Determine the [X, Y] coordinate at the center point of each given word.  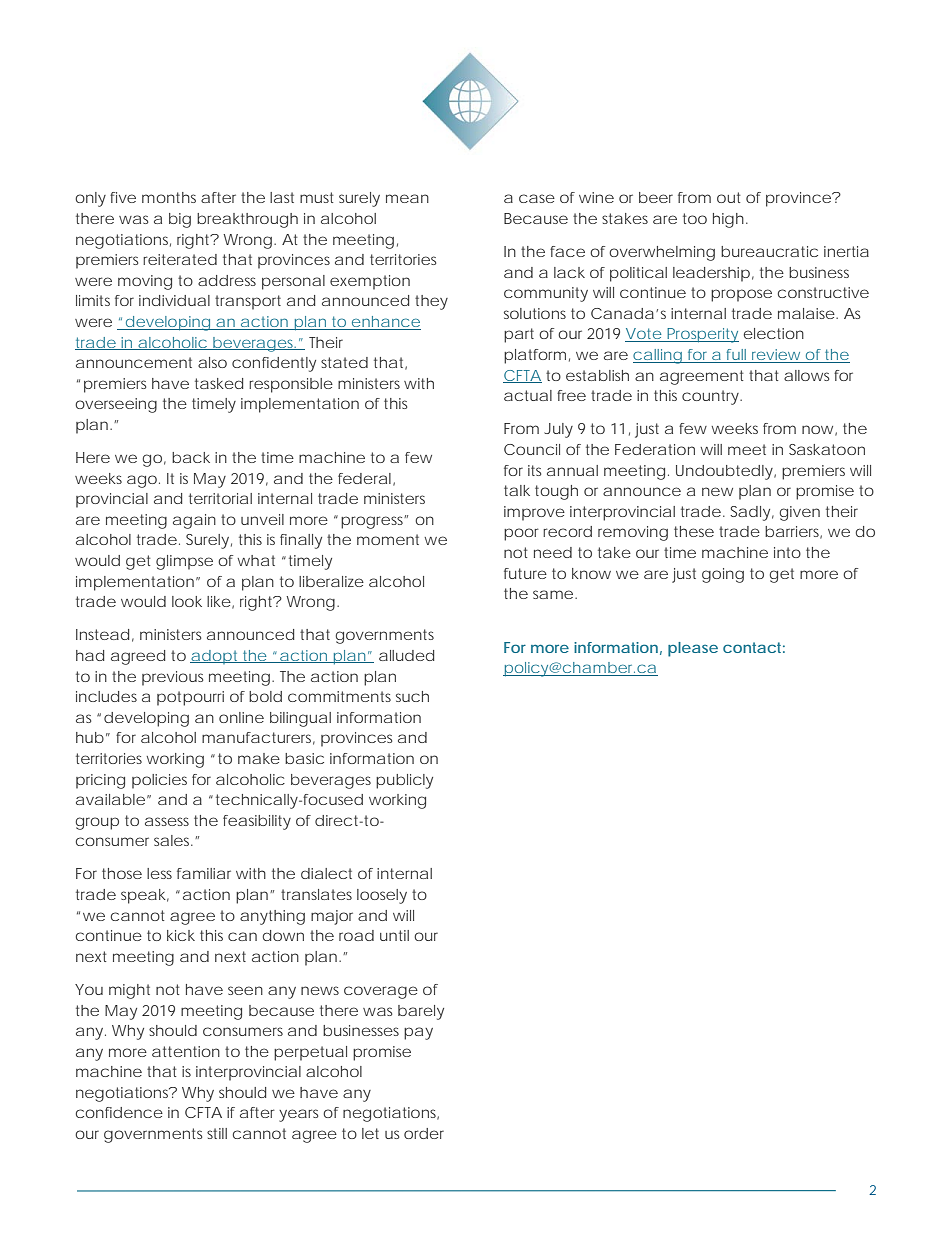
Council [532, 449]
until [394, 935]
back [191, 457]
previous [172, 678]
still [217, 1133]
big [180, 220]
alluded [406, 655]
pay [418, 1033]
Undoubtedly [725, 472]
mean [407, 198]
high [728, 220]
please [693, 649]
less [159, 873]
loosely [382, 896]
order [424, 1133]
